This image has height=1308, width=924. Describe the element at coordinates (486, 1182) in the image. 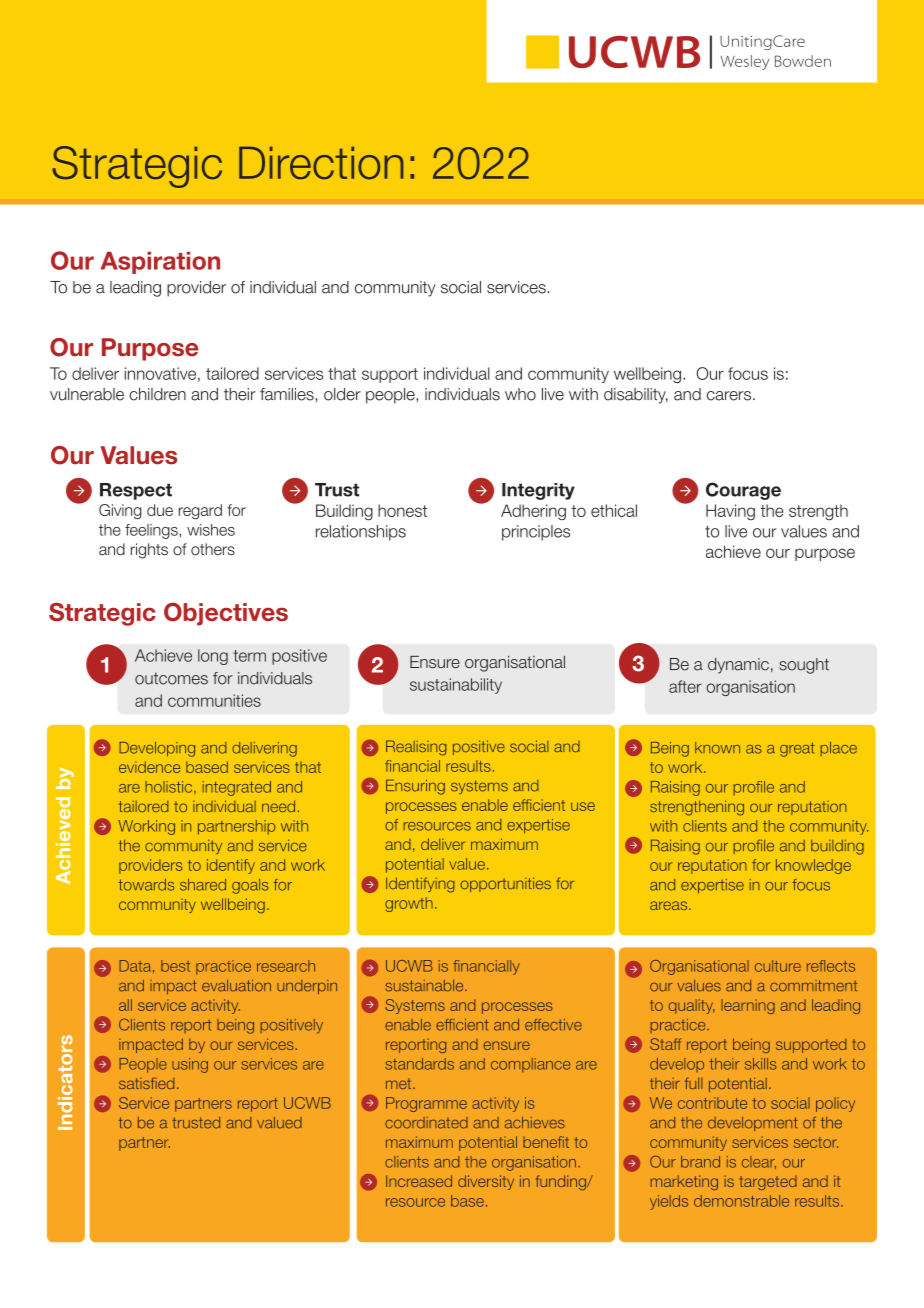

I see `diversity` at that location.
